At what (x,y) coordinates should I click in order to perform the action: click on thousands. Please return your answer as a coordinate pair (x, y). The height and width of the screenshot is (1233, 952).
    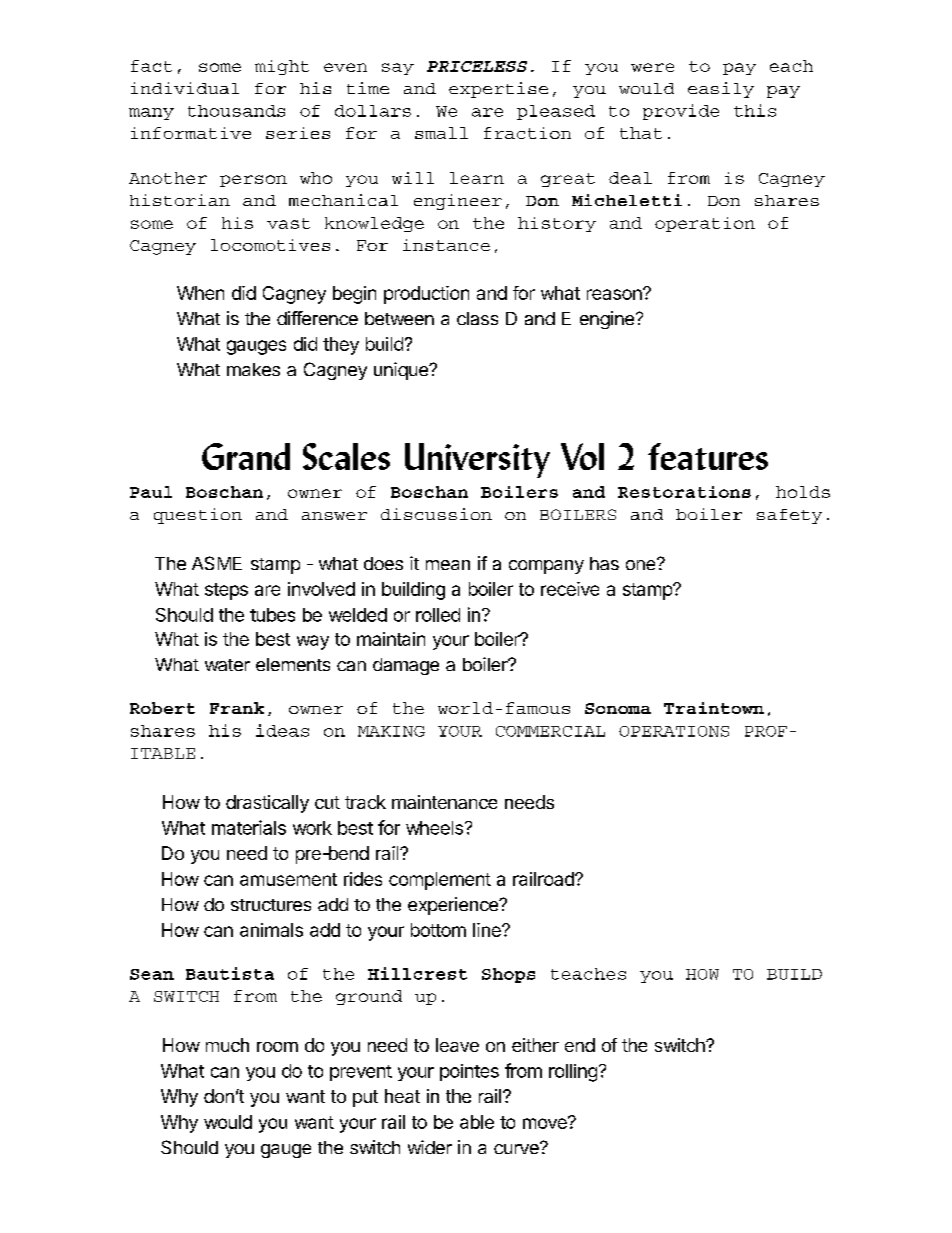
    Looking at the image, I should click on (236, 111).
